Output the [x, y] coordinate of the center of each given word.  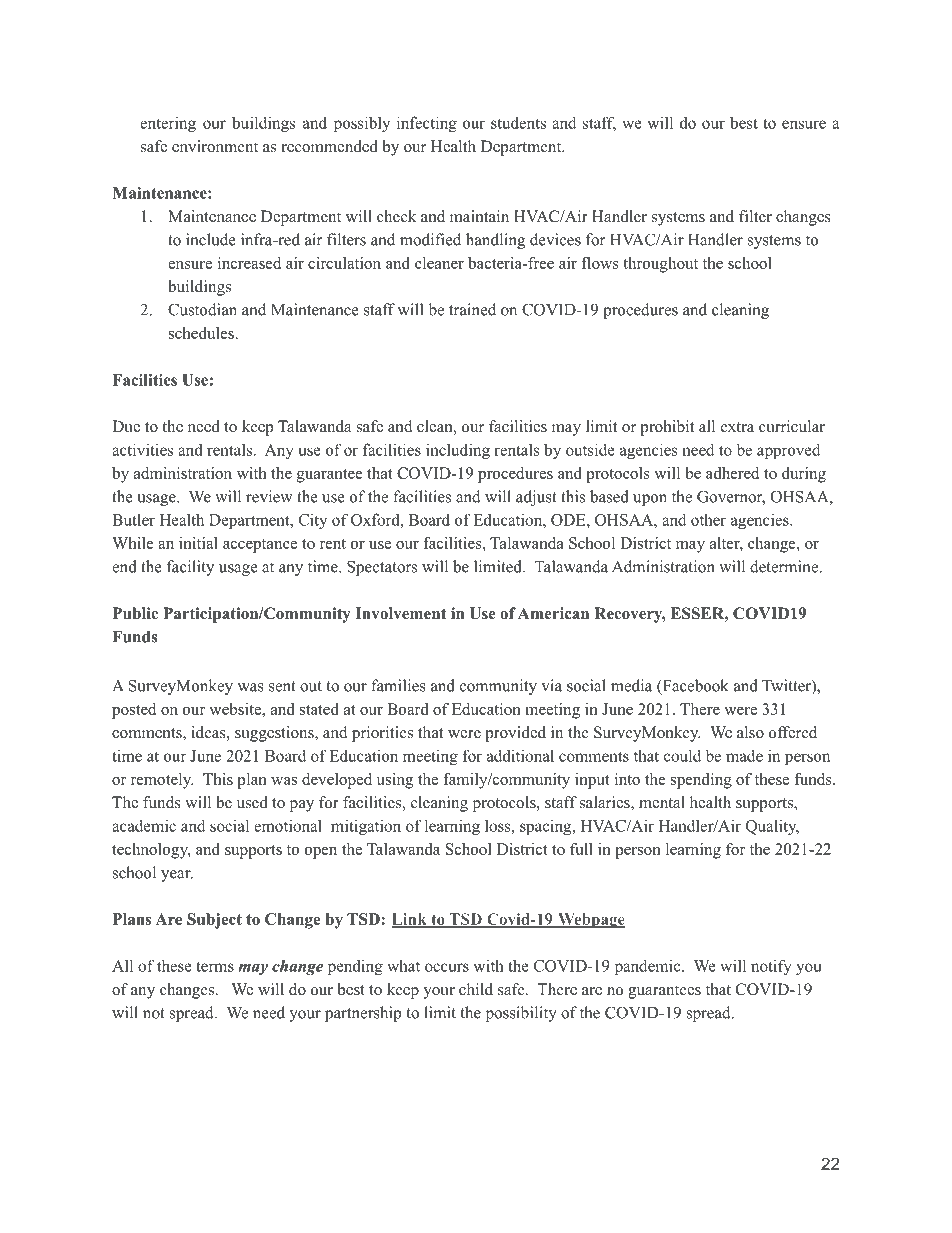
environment [215, 146]
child [476, 989]
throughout [660, 265]
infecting [427, 124]
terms [215, 966]
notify [771, 967]
